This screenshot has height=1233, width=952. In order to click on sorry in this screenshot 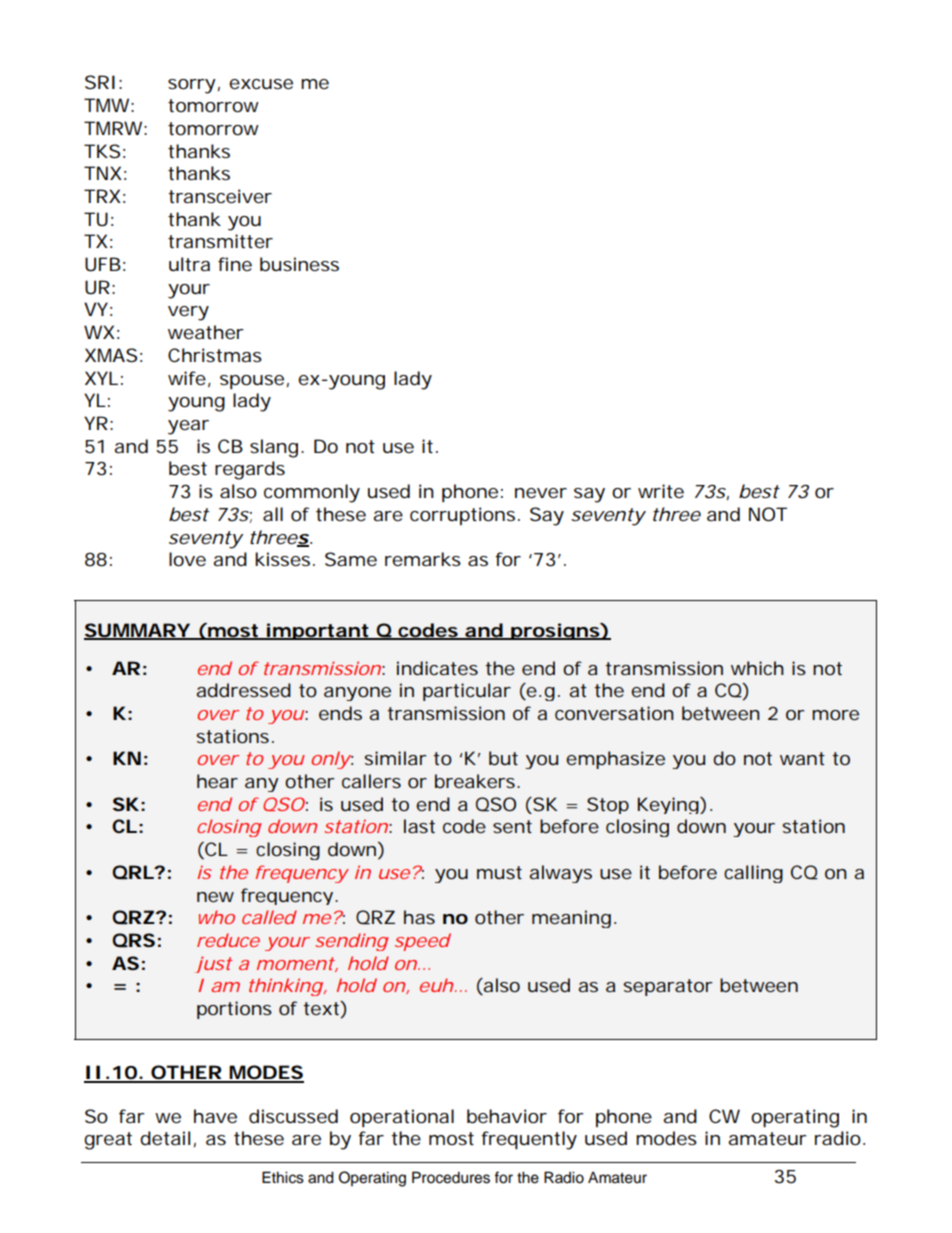, I will do `click(192, 86)`.
